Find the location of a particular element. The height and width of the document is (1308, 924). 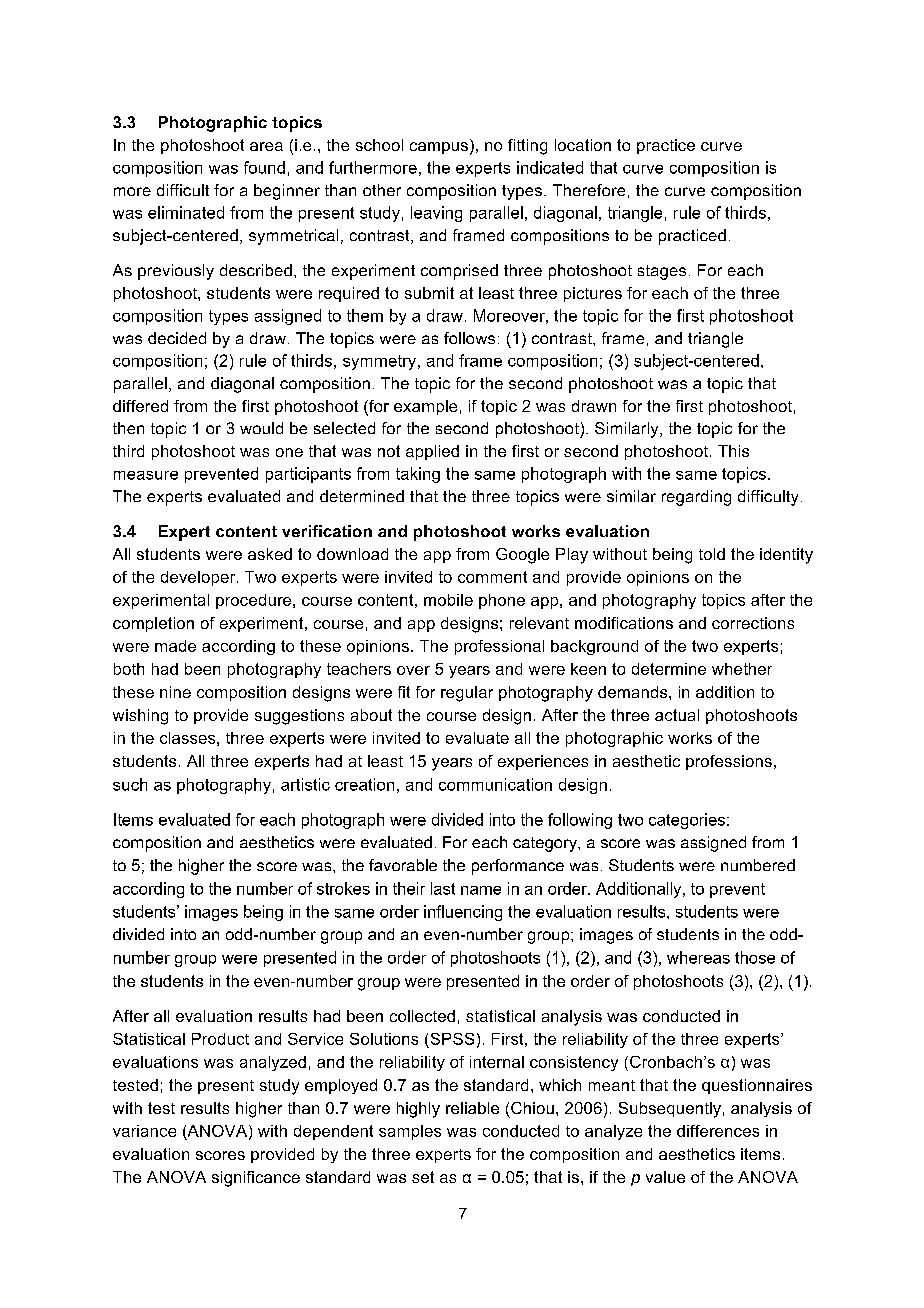

significance is located at coordinates (256, 1179).
